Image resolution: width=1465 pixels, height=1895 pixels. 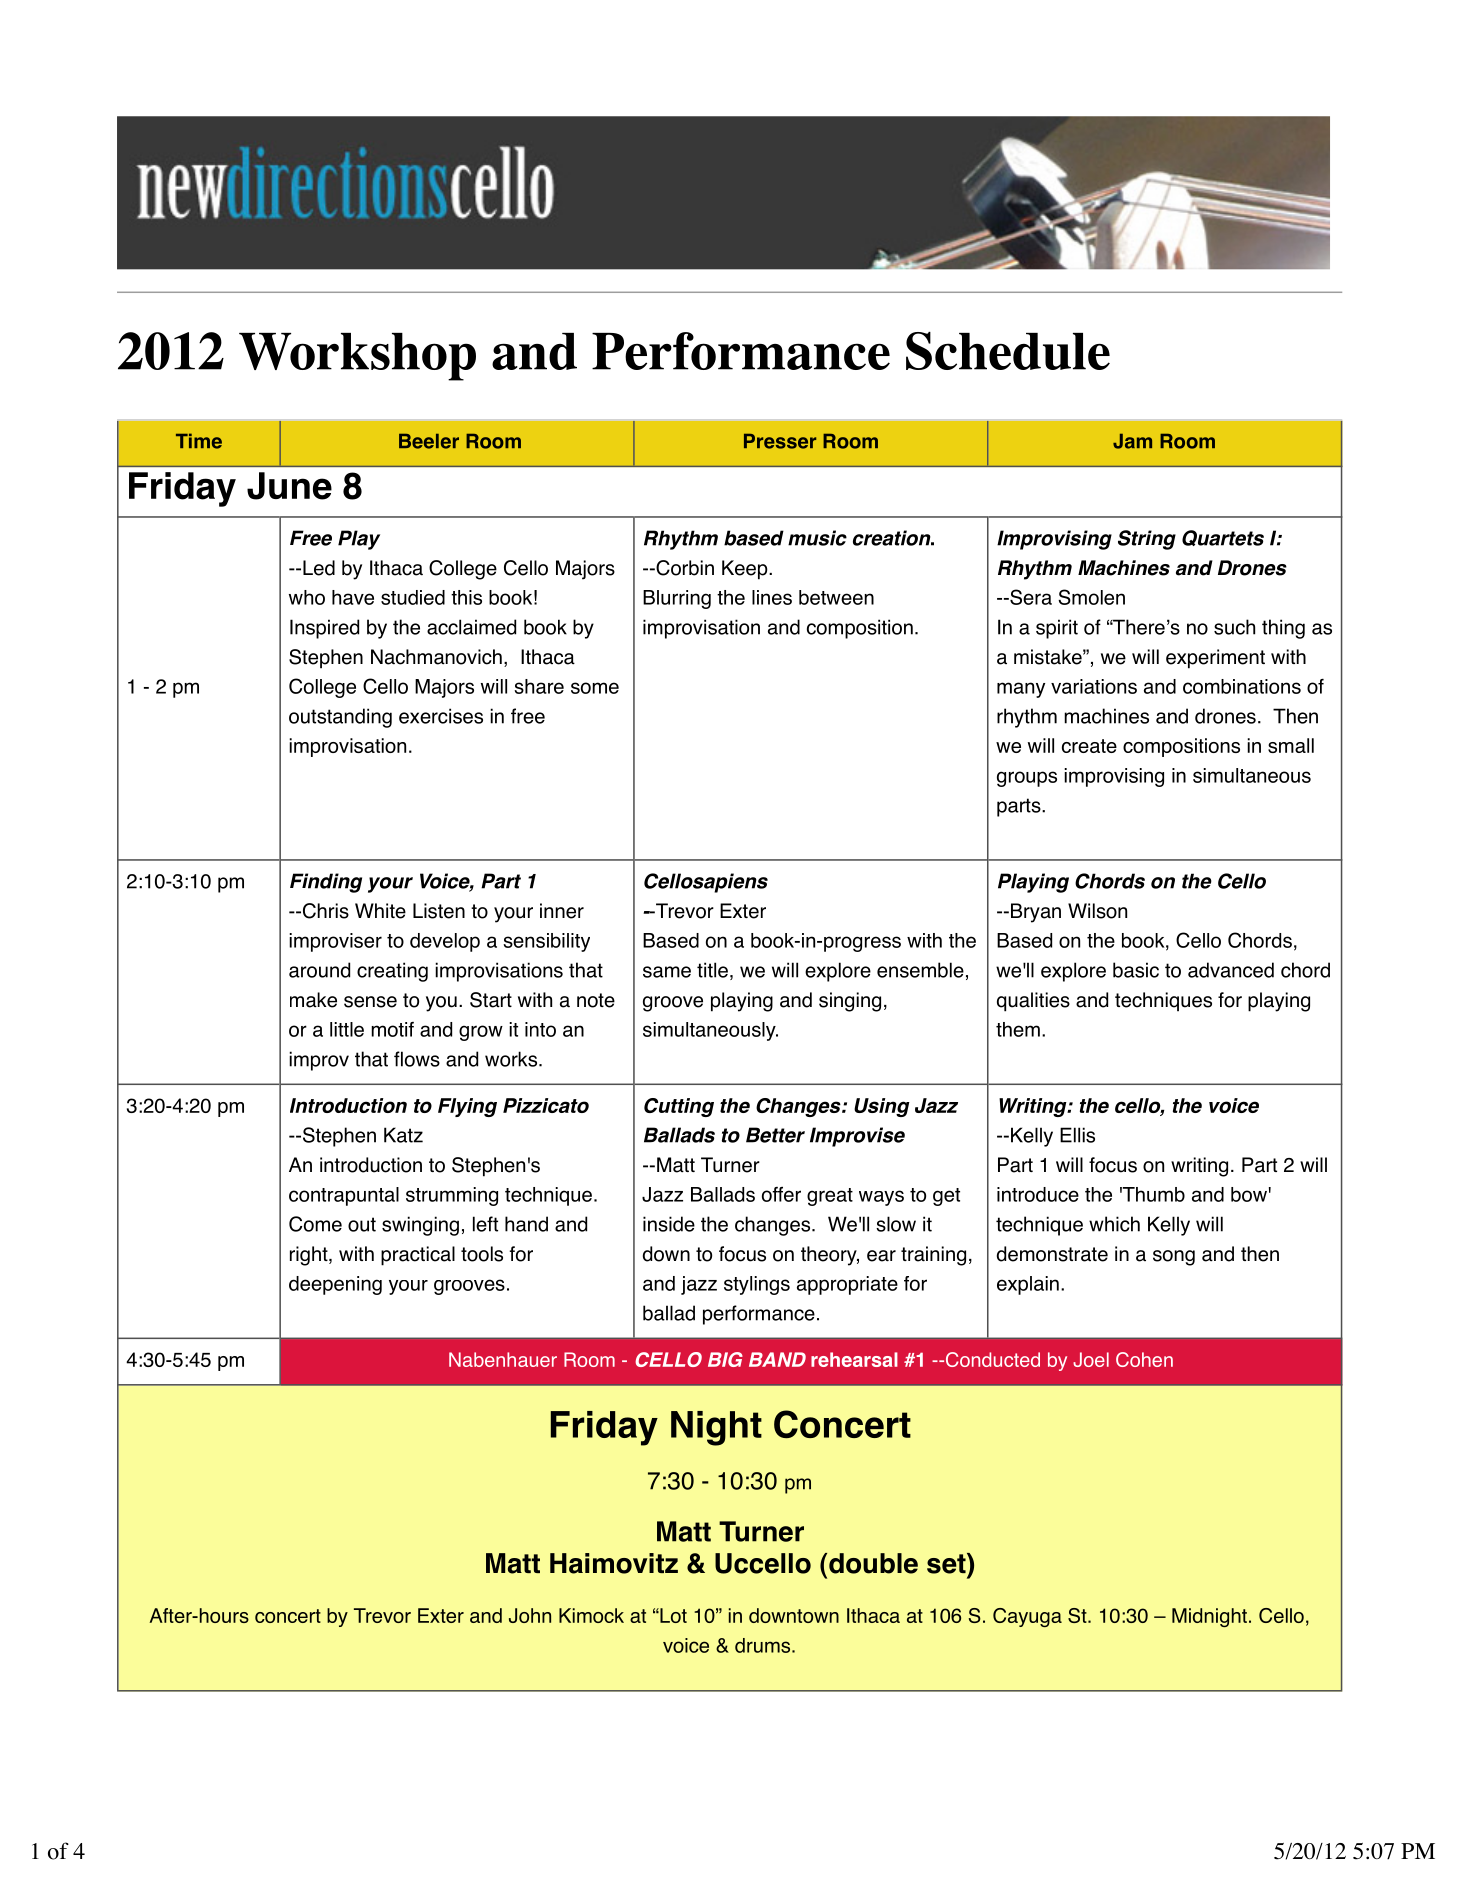 I want to click on title, so click(x=712, y=970).
